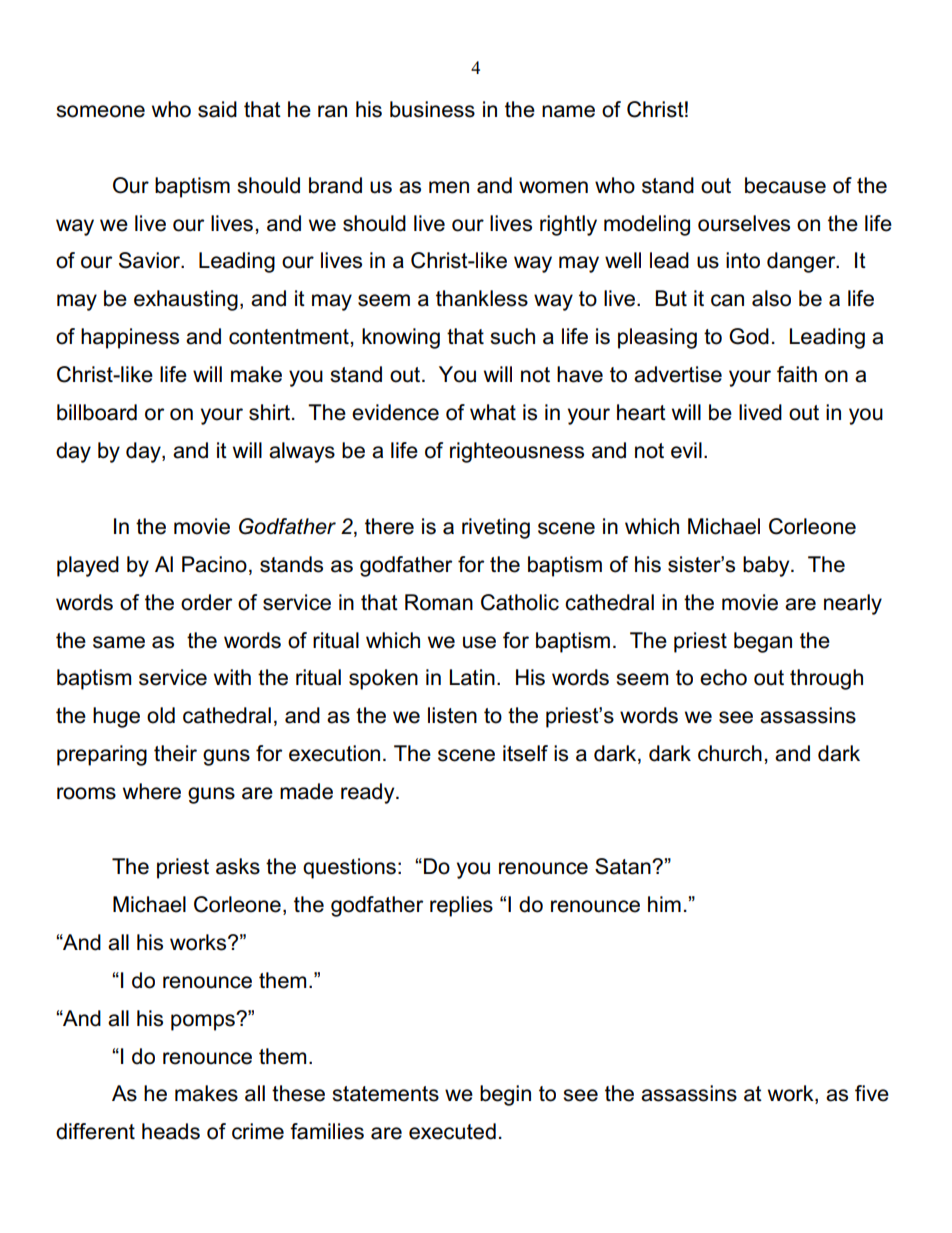 Image resolution: width=952 pixels, height=1233 pixels. Describe the element at coordinates (686, 450) in the screenshot. I see `evil` at that location.
